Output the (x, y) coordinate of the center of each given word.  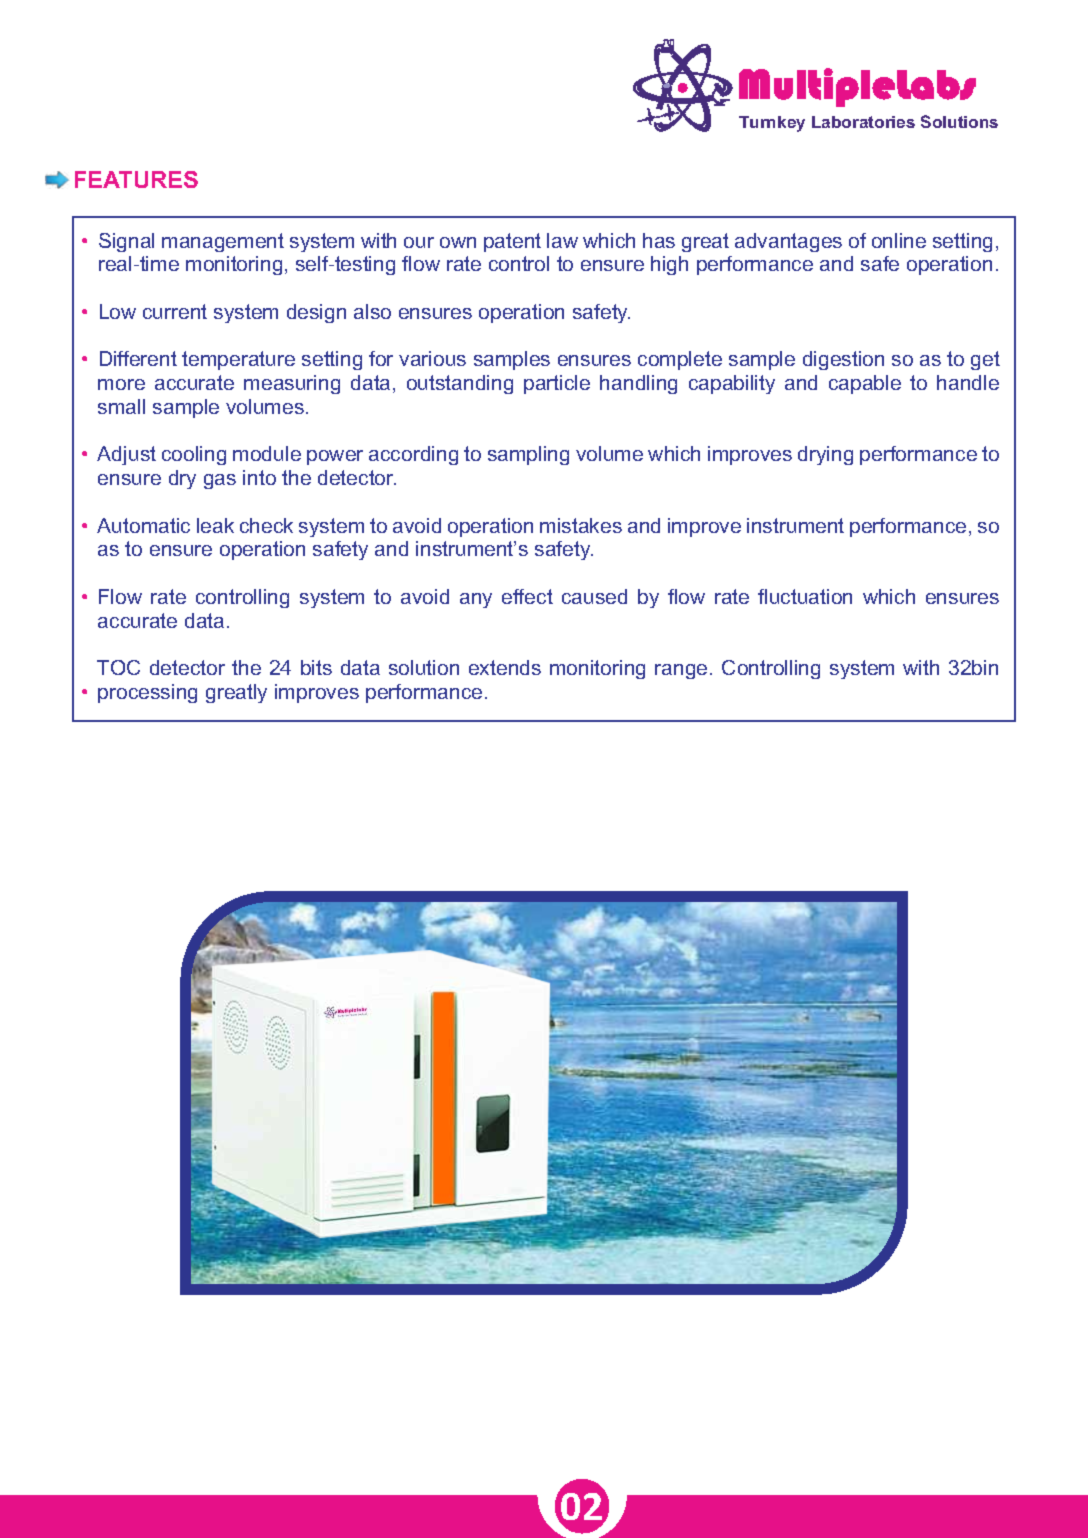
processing (147, 693)
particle (557, 384)
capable (865, 384)
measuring (292, 384)
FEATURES (136, 179)
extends (505, 667)
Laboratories (863, 122)
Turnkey (772, 124)
